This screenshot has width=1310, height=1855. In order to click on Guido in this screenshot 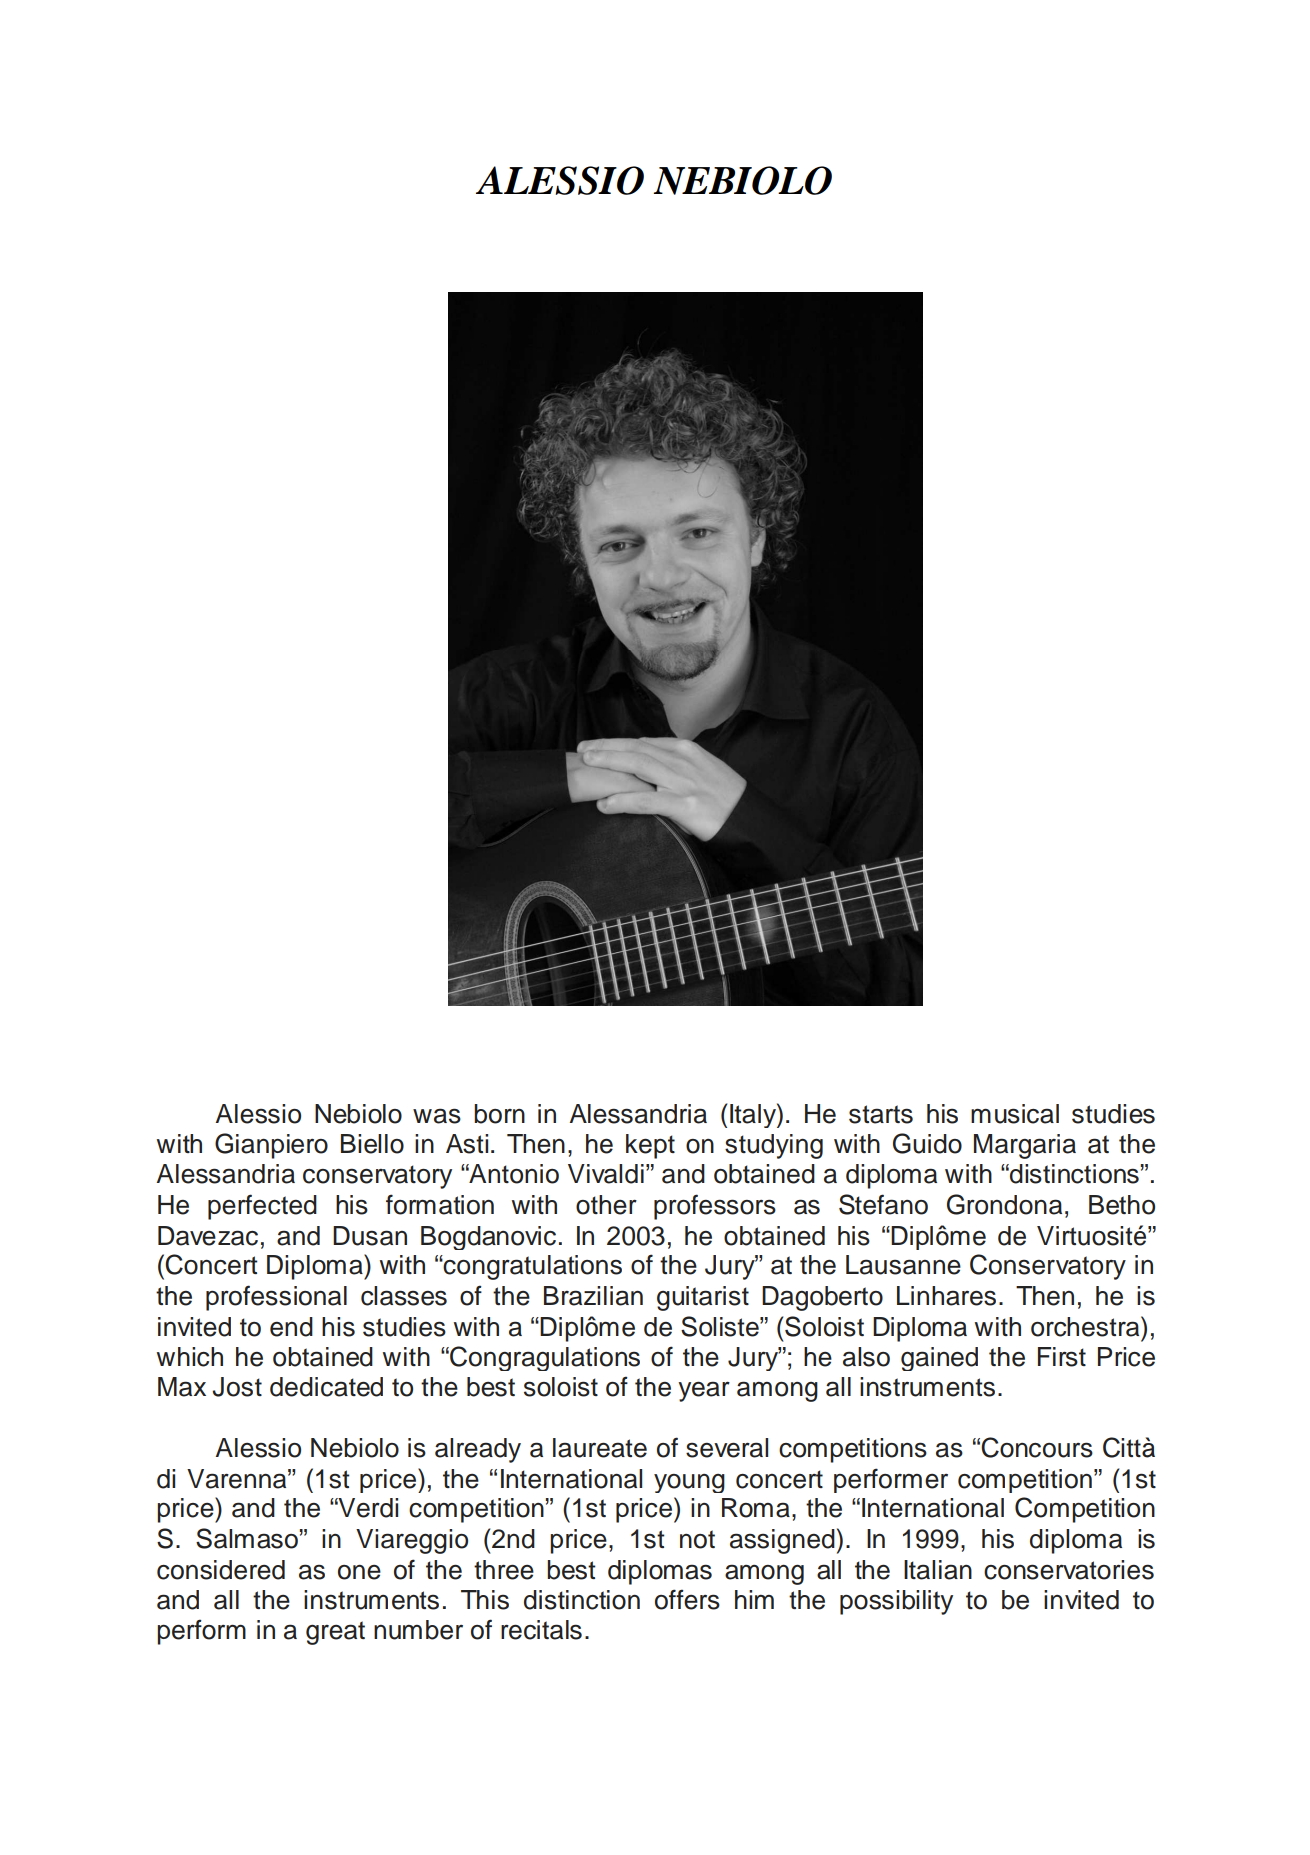, I will do `click(927, 1143)`.
